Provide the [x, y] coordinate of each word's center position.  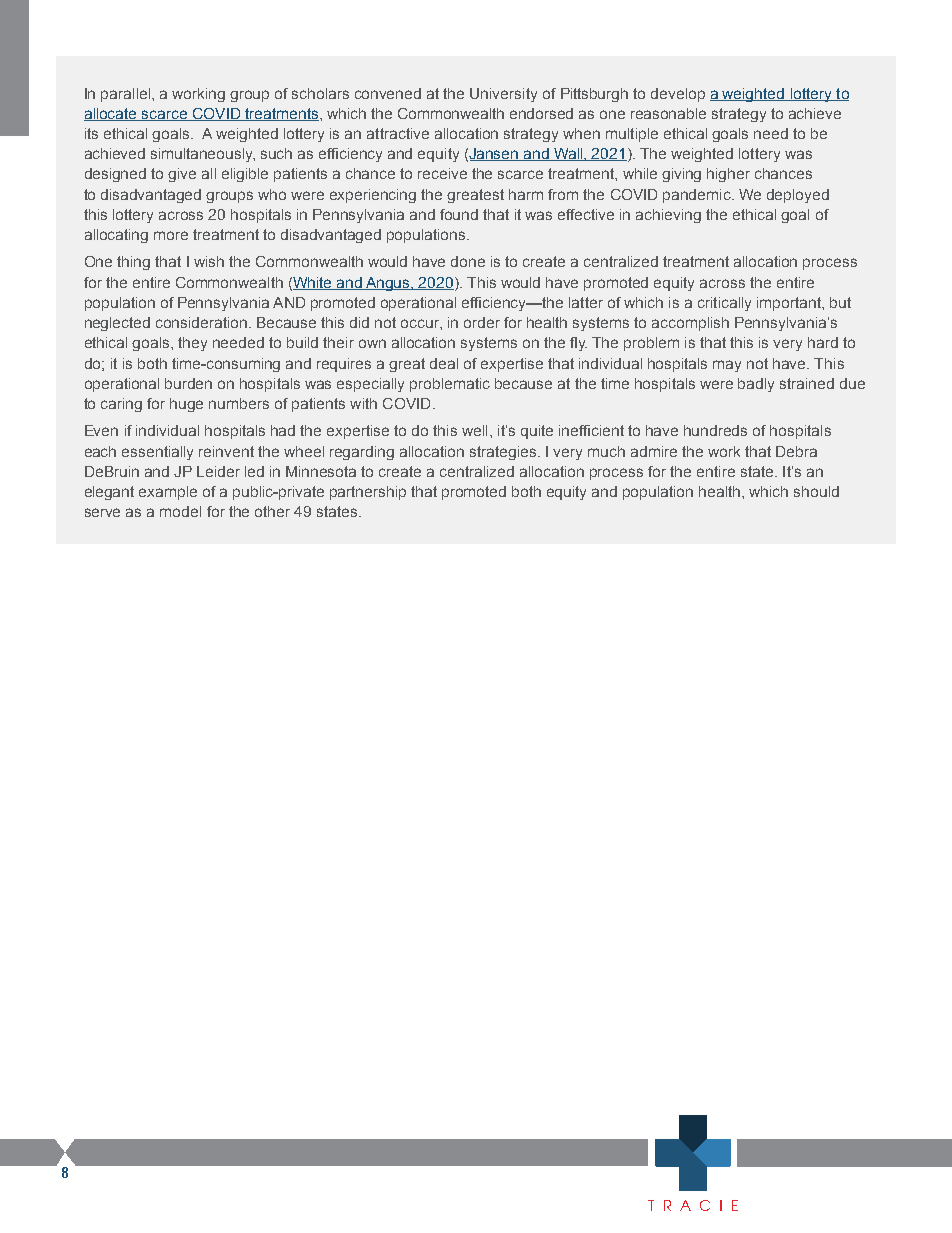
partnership [368, 493]
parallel [127, 95]
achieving [668, 216]
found [459, 214]
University [503, 95]
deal [444, 363]
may [727, 366]
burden [188, 383]
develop [678, 95]
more [171, 235]
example [168, 493]
